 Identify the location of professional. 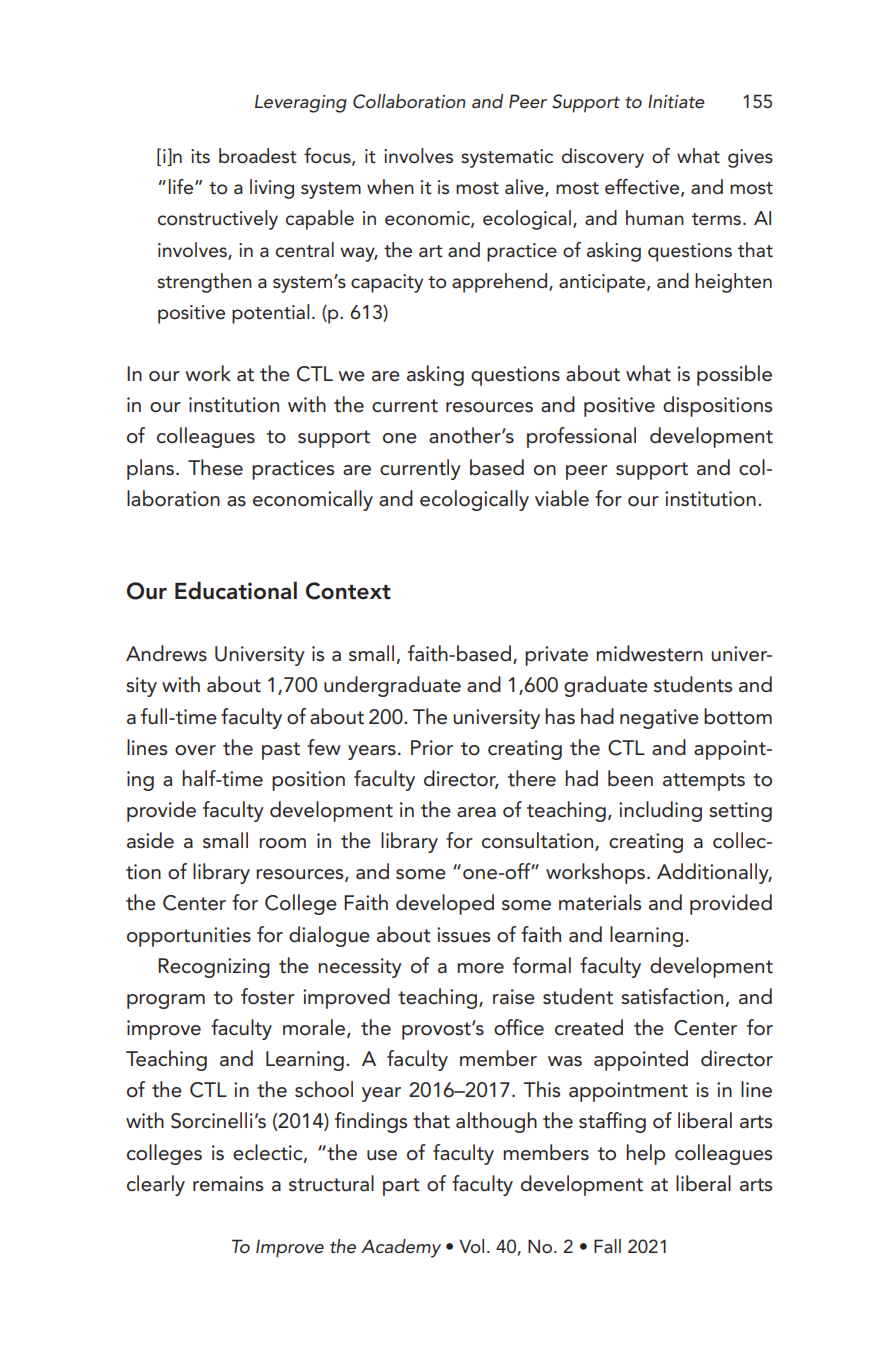
(581, 437).
